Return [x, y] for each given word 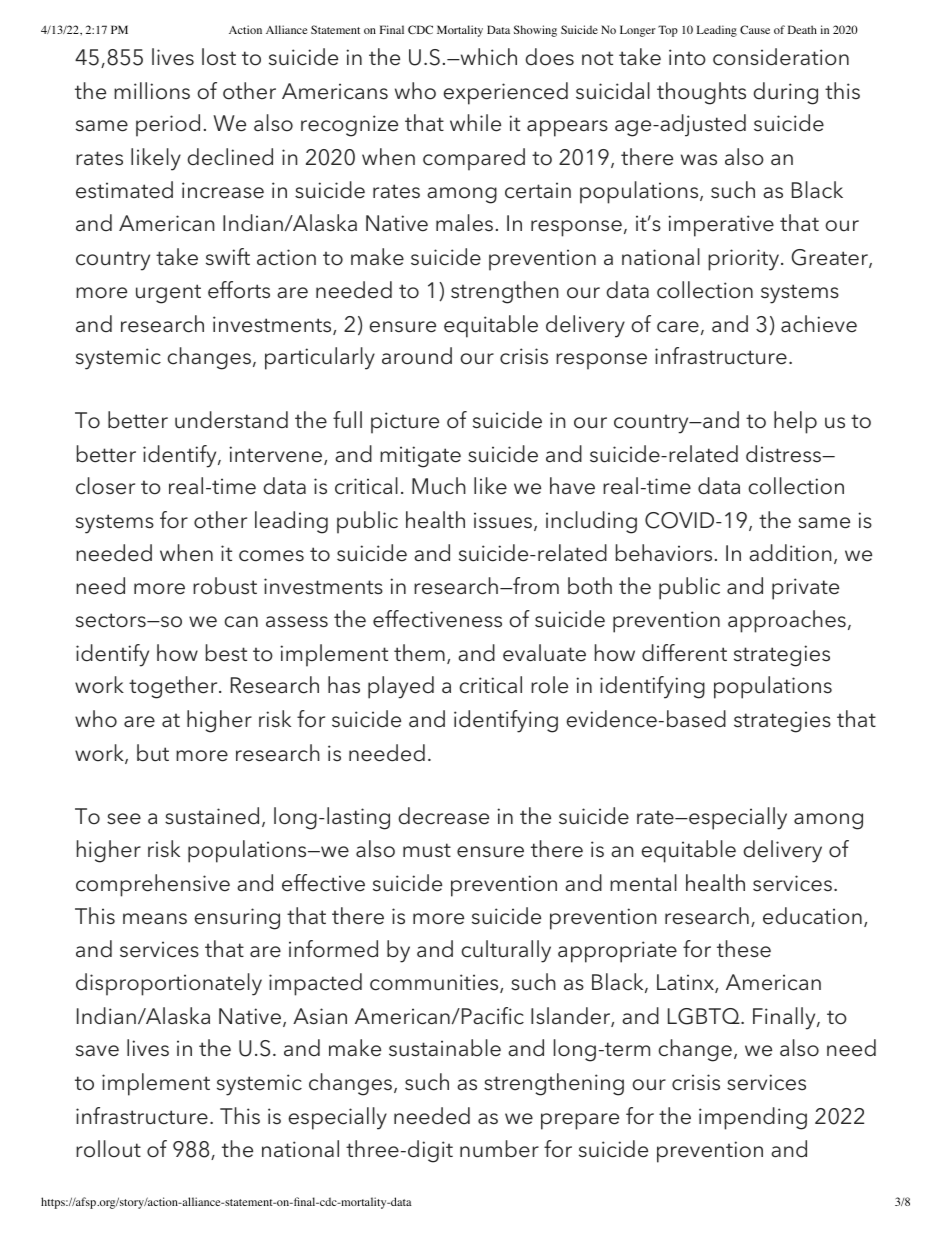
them [419, 653]
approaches [787, 621]
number [499, 1149]
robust [225, 586]
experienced [506, 93]
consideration [781, 57]
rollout [108, 1149]
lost [219, 57]
